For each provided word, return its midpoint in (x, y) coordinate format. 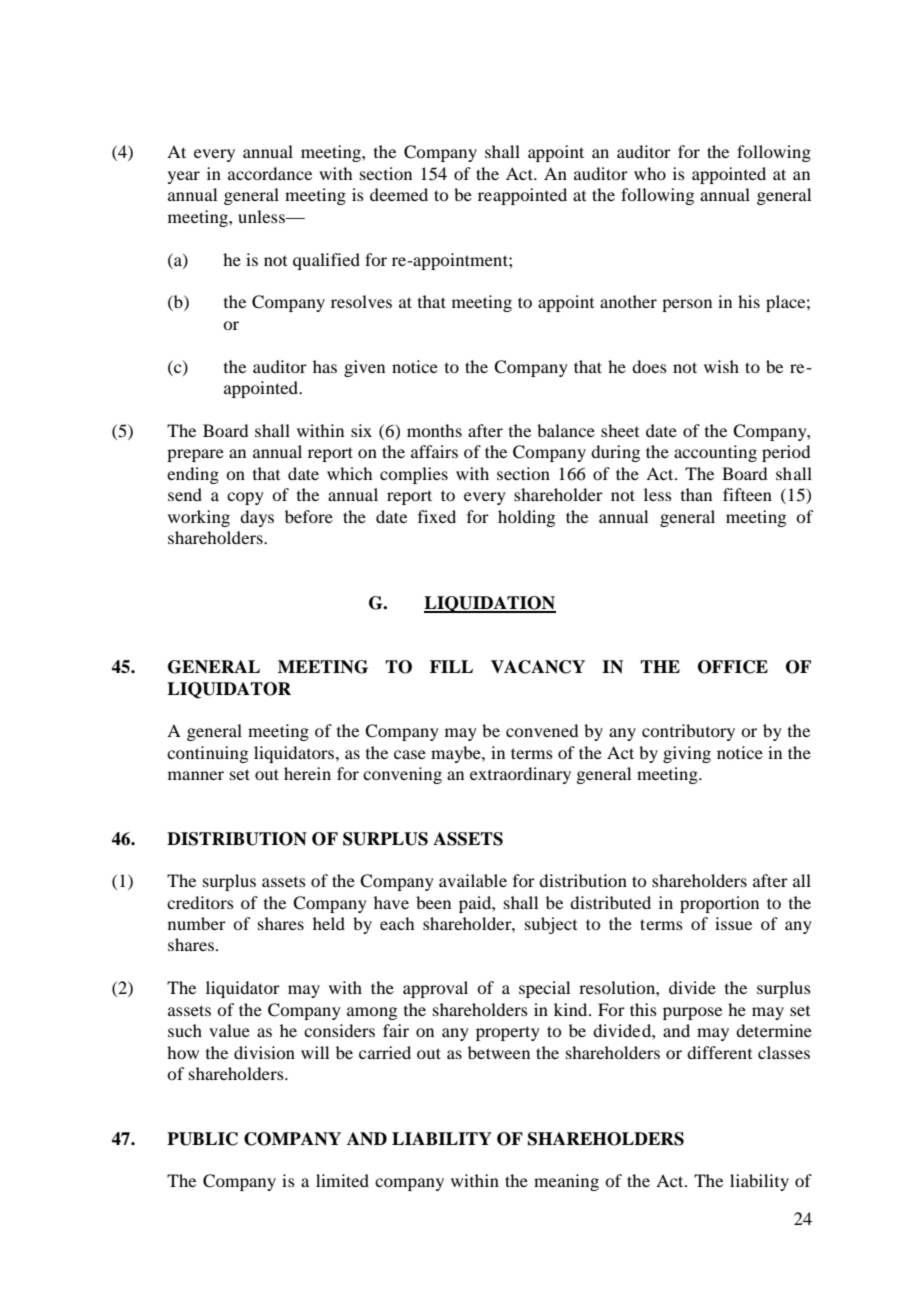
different (719, 1052)
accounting (715, 453)
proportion (719, 904)
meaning (566, 1182)
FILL (451, 666)
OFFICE (733, 667)
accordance (270, 173)
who (650, 173)
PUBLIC (202, 1139)
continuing (207, 754)
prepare (195, 455)
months (434, 430)
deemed (399, 194)
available (473, 880)
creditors (200, 902)
